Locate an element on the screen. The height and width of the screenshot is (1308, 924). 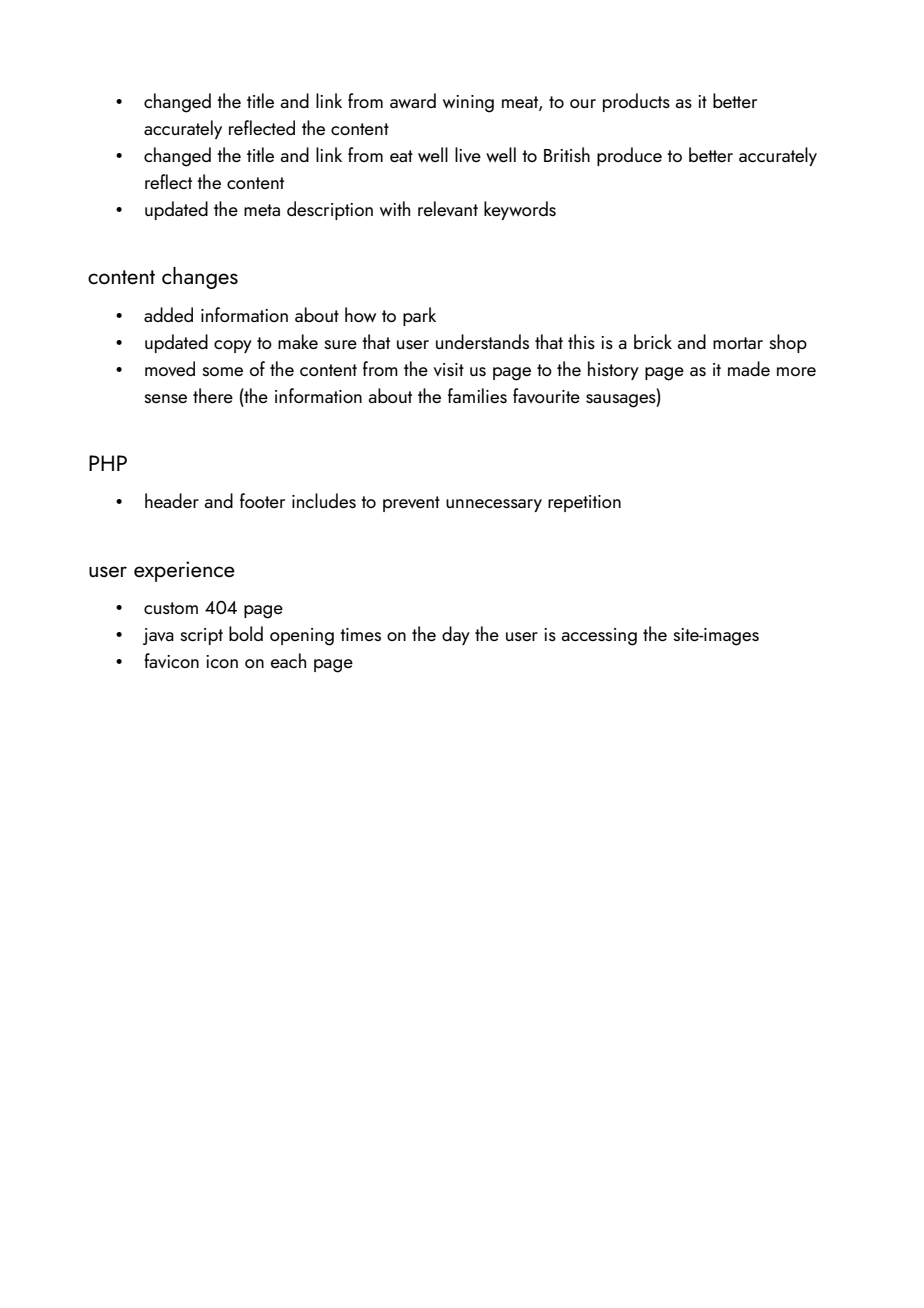
unnecessary is located at coordinates (494, 505).
